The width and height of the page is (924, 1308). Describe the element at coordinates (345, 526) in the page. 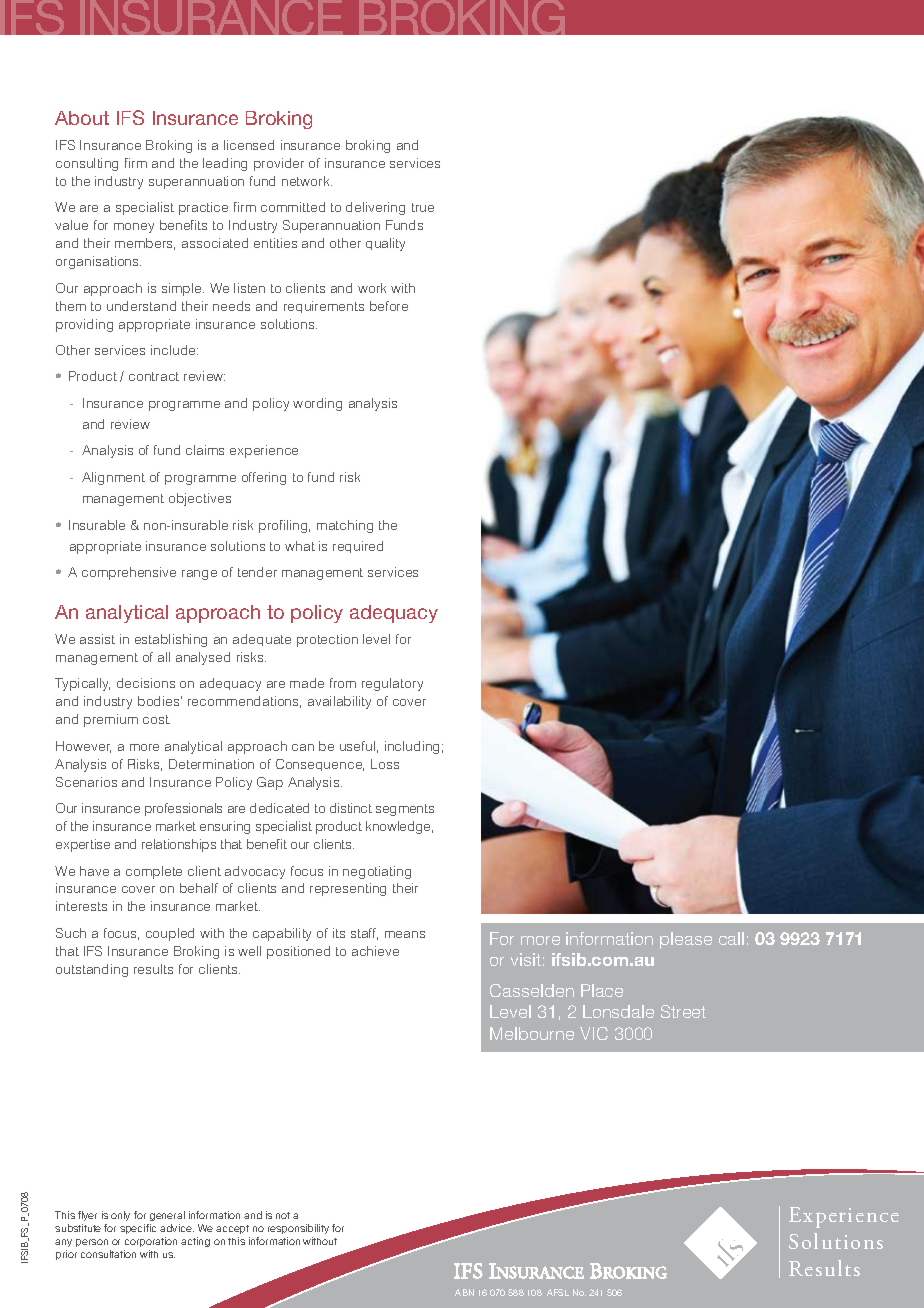

I see `matching` at that location.
